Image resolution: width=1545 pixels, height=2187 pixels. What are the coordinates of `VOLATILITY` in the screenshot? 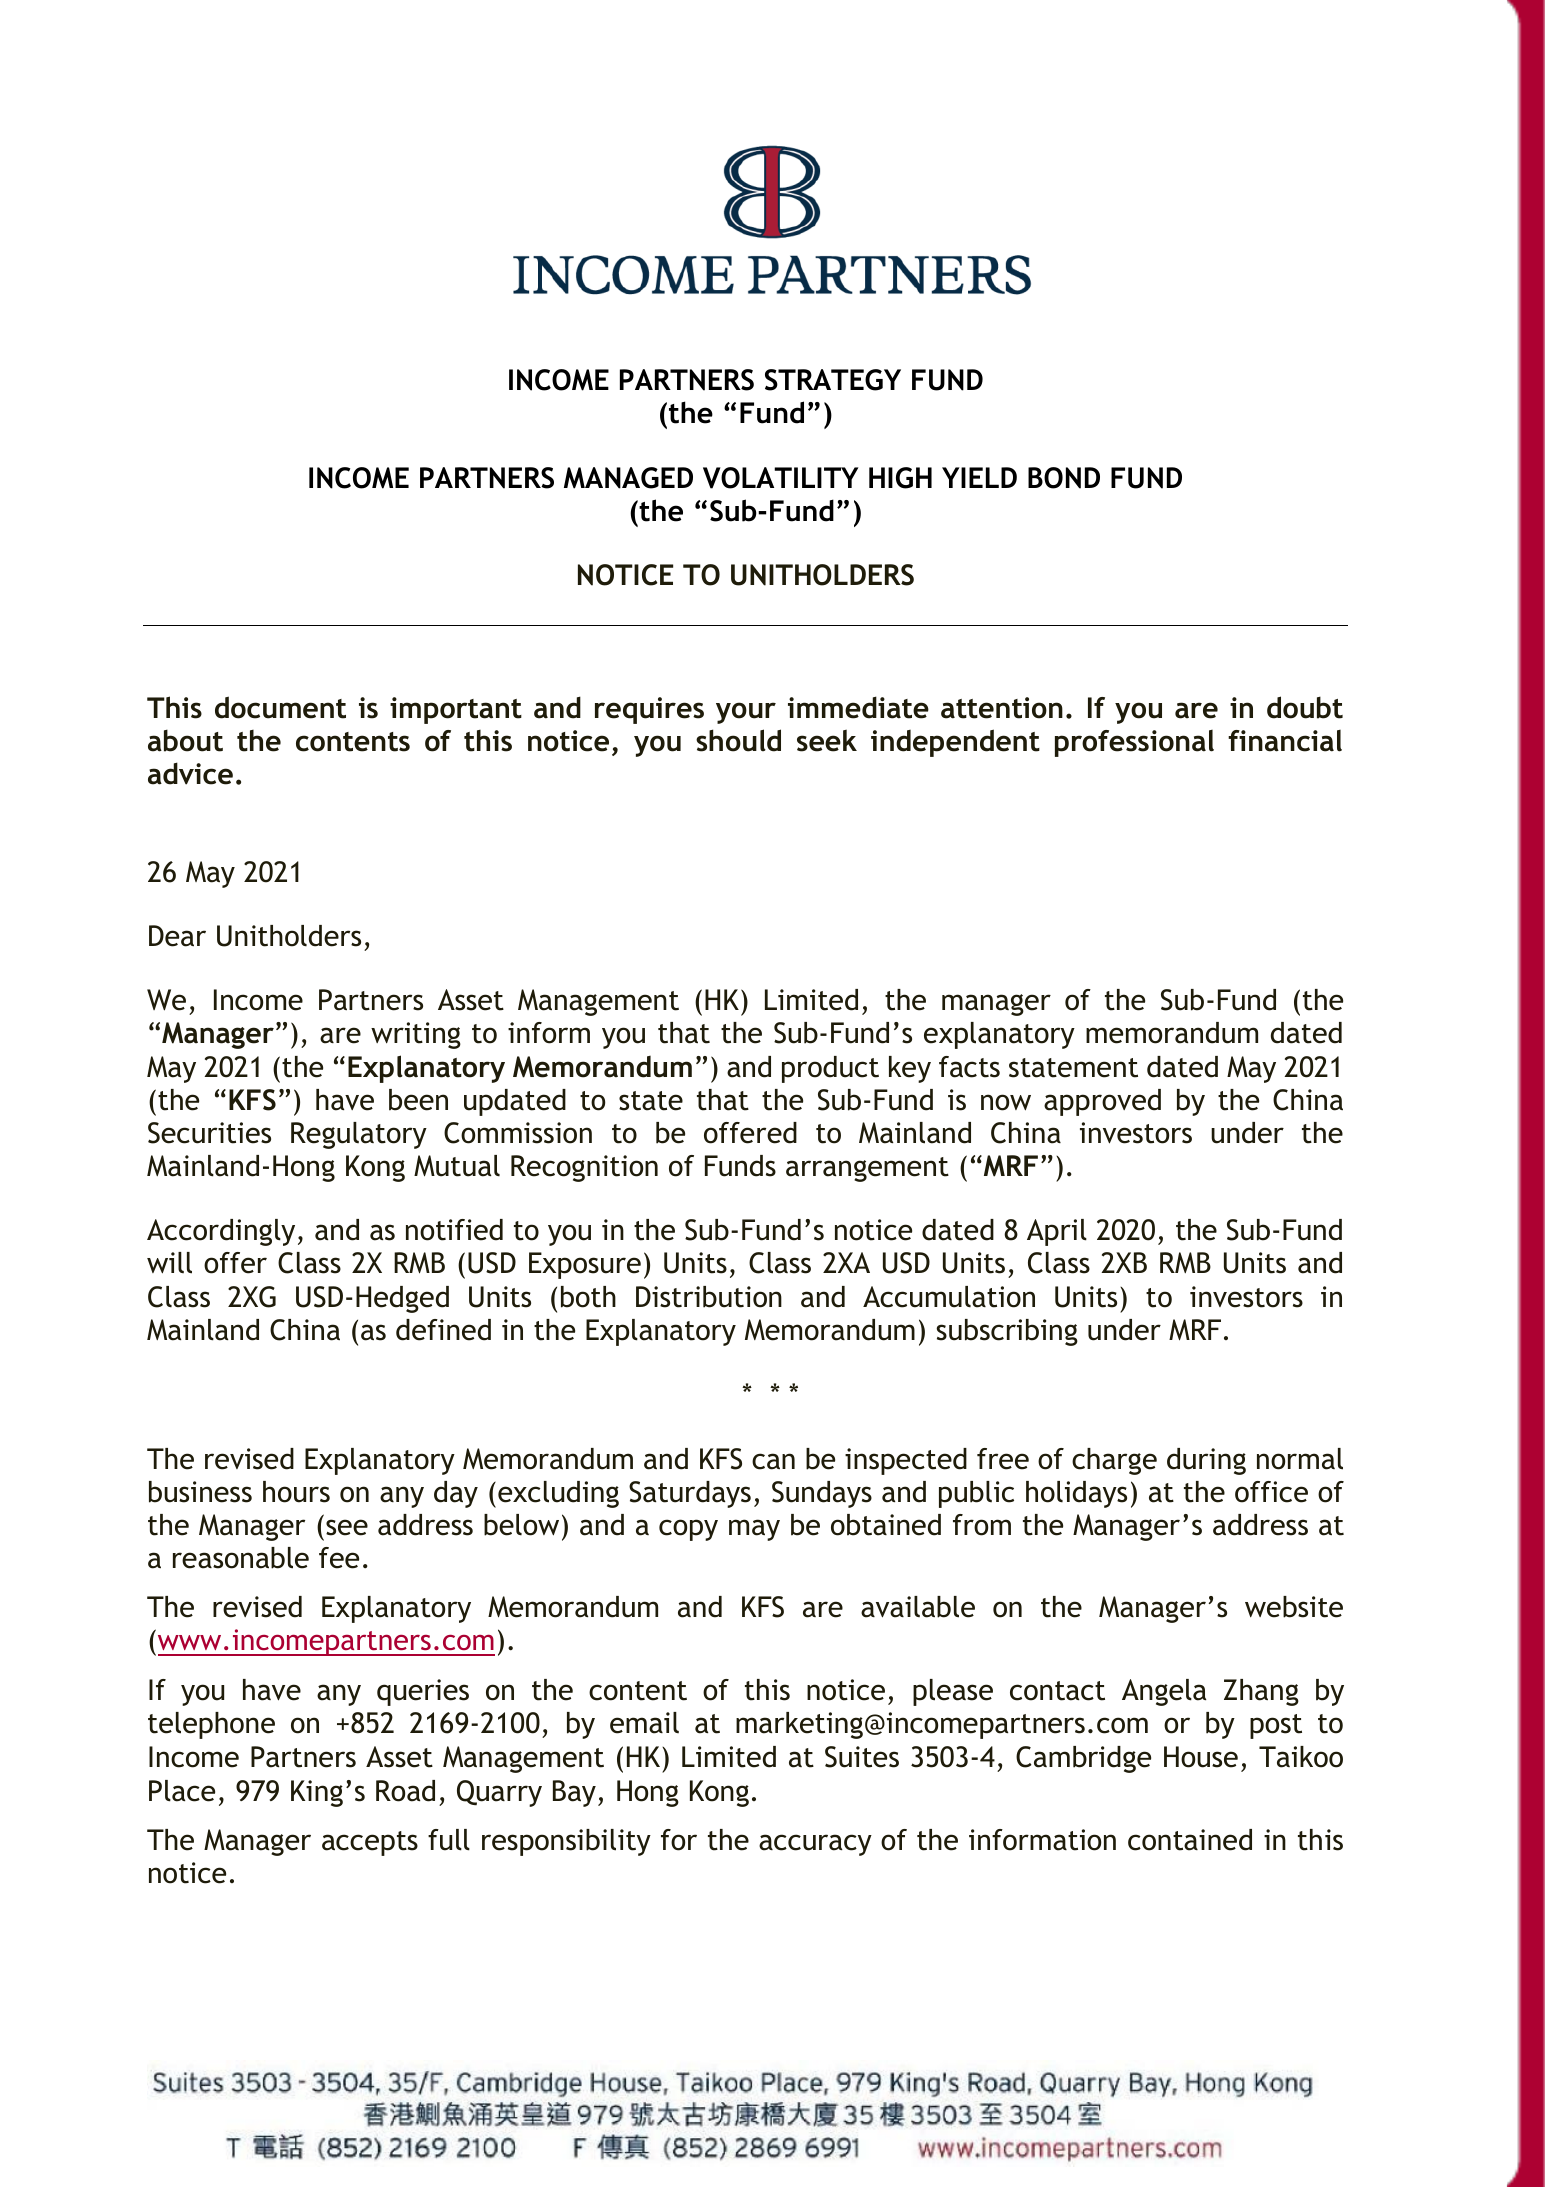 It's located at (780, 478).
